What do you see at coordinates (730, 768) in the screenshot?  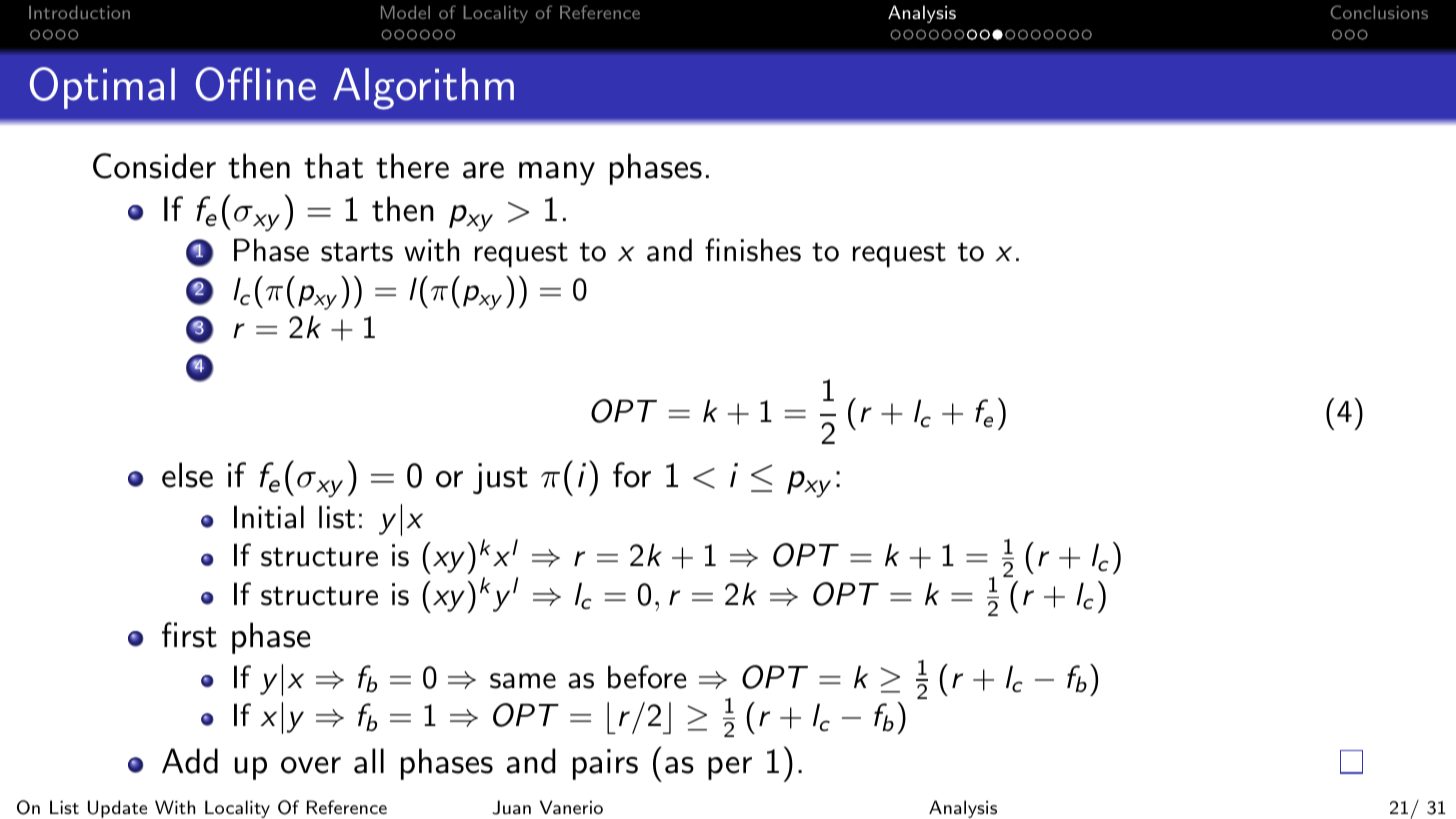 I see `per` at bounding box center [730, 768].
